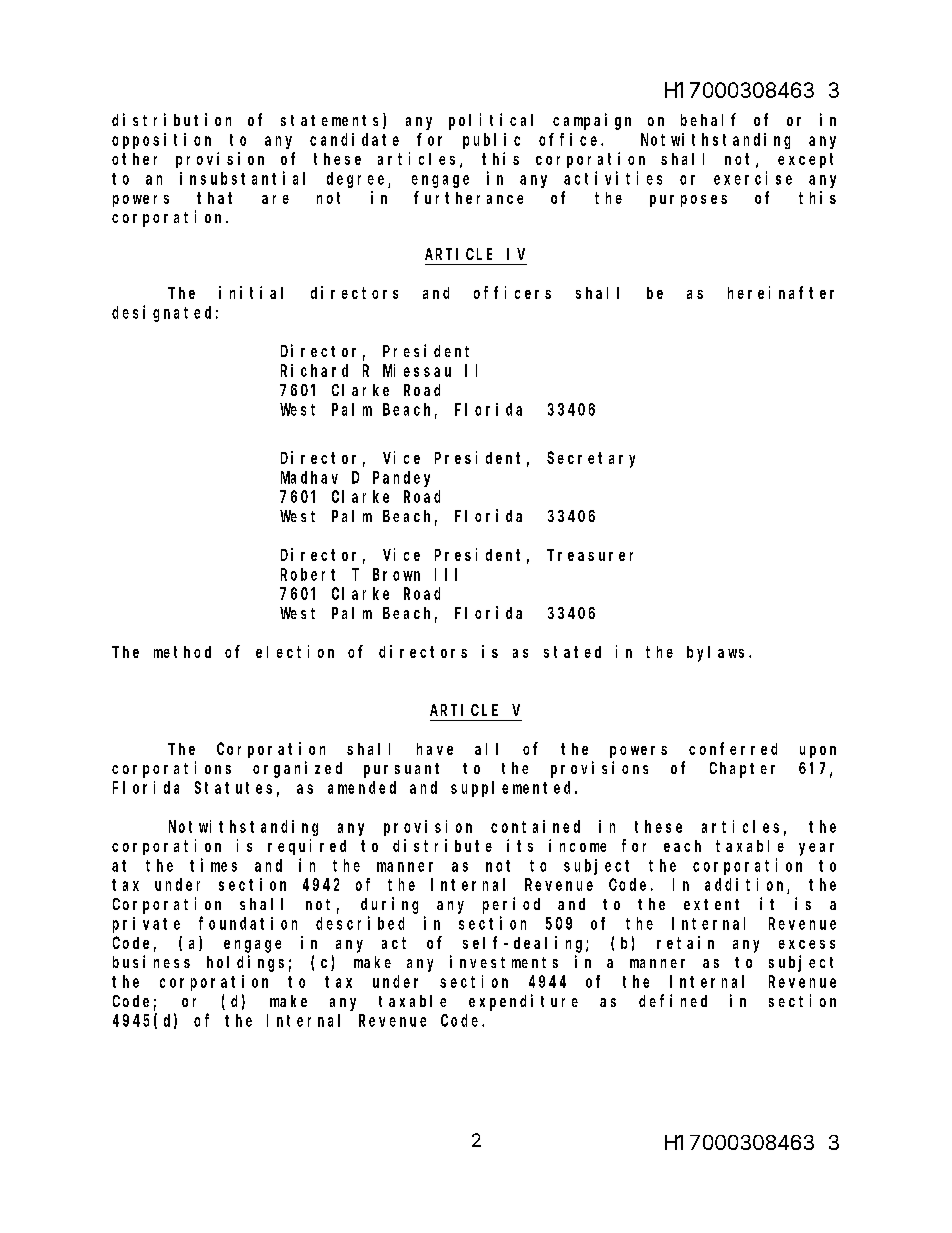 The width and height of the screenshot is (952, 1233). What do you see at coordinates (688, 201) in the screenshot?
I see `purposes` at bounding box center [688, 201].
